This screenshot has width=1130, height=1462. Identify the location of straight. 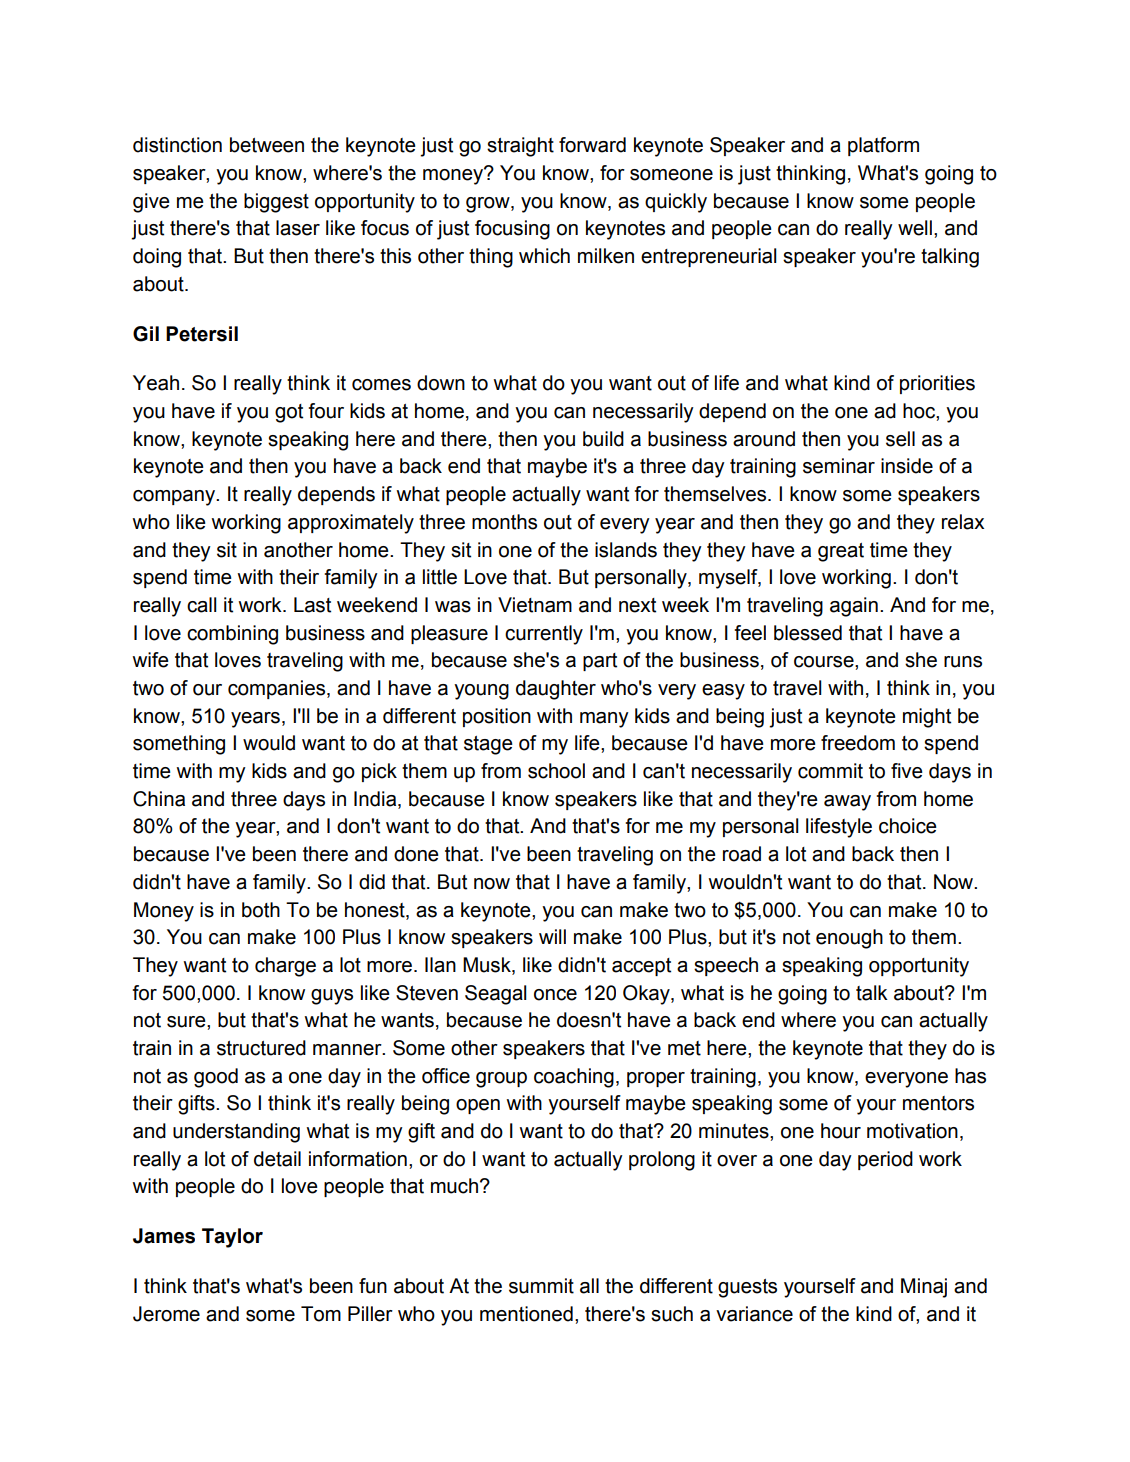
(520, 147).
